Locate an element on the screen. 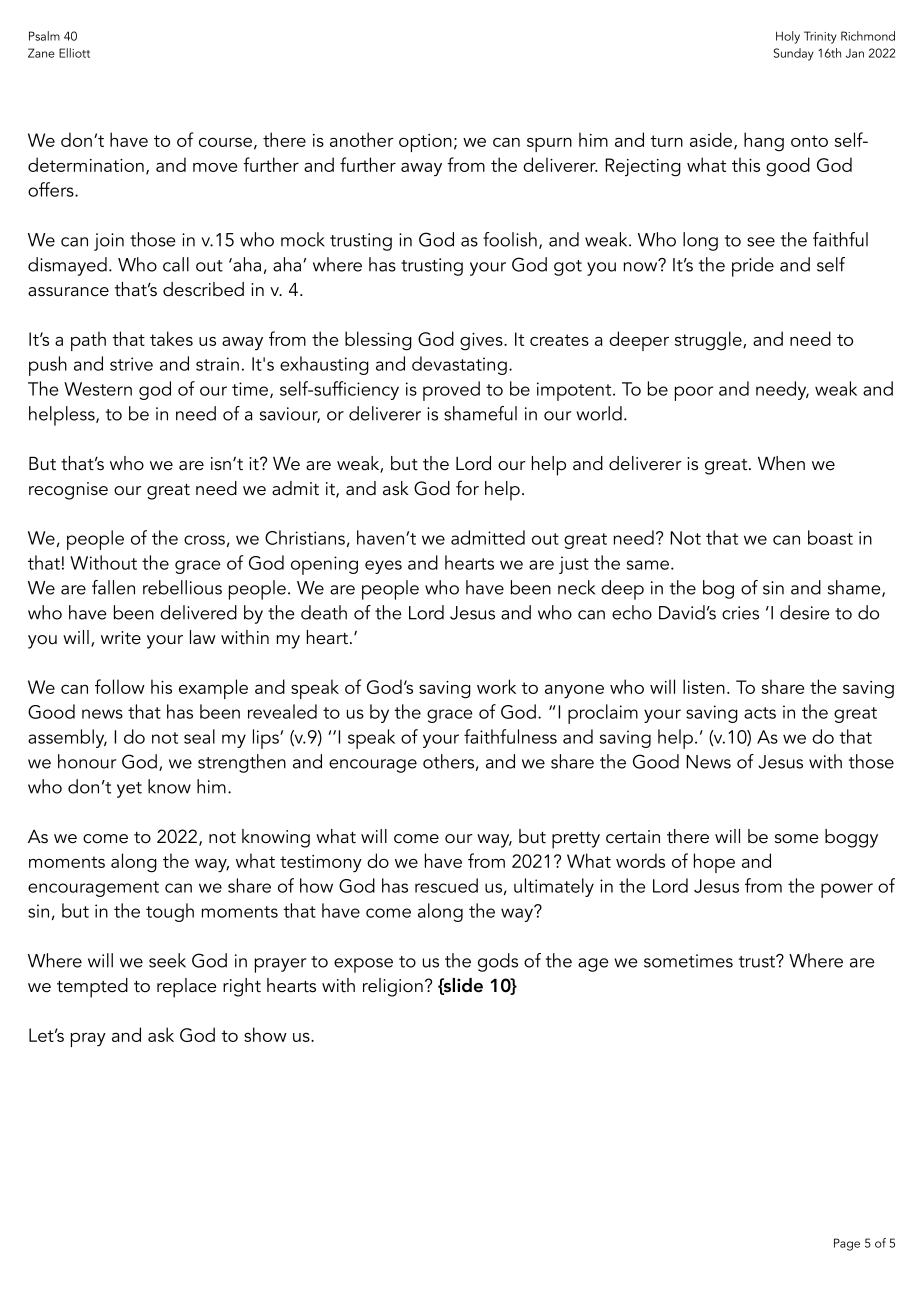 This screenshot has height=1308, width=924. write is located at coordinates (121, 638).
